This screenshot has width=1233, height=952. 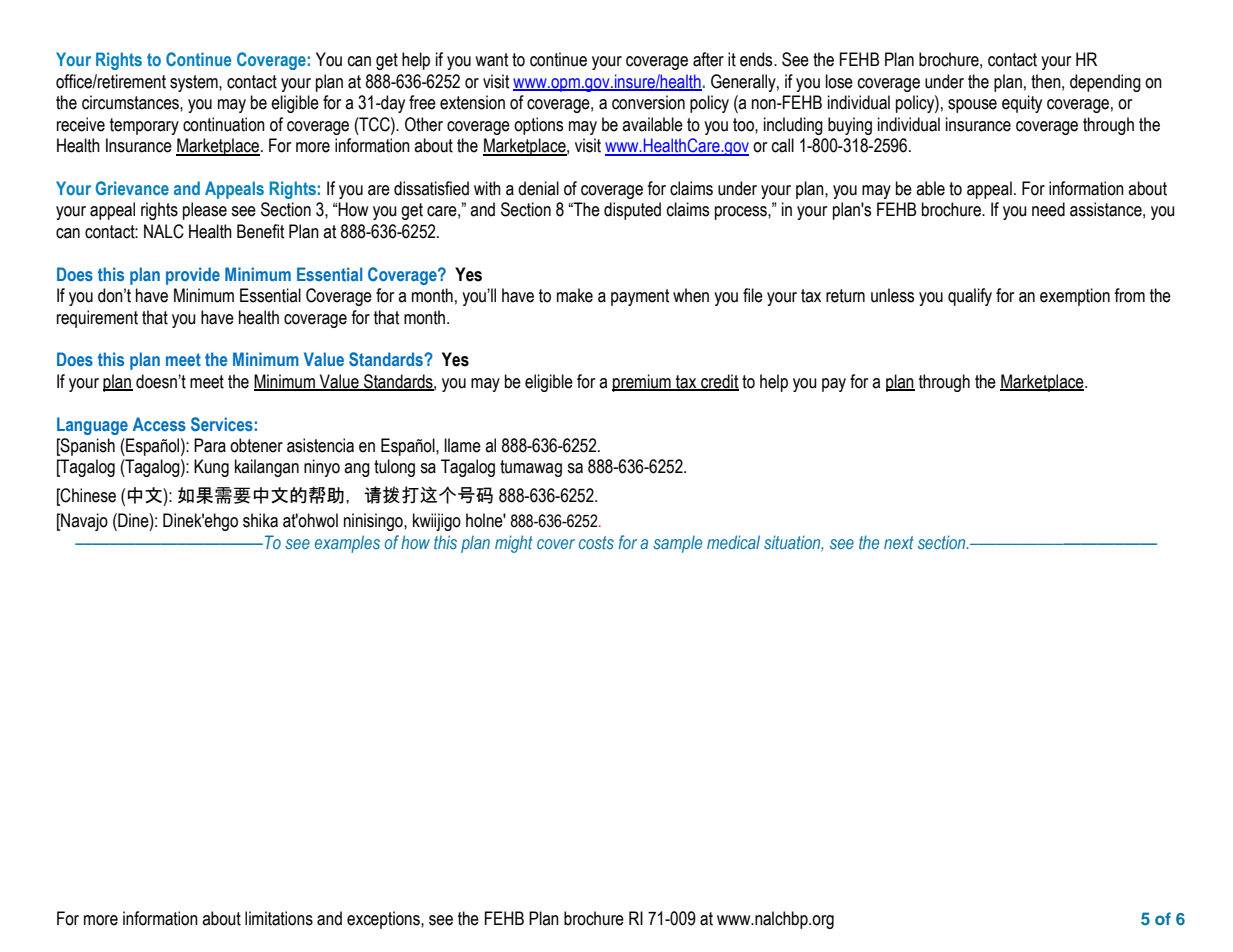 What do you see at coordinates (648, 102) in the screenshot?
I see `conversion` at bounding box center [648, 102].
